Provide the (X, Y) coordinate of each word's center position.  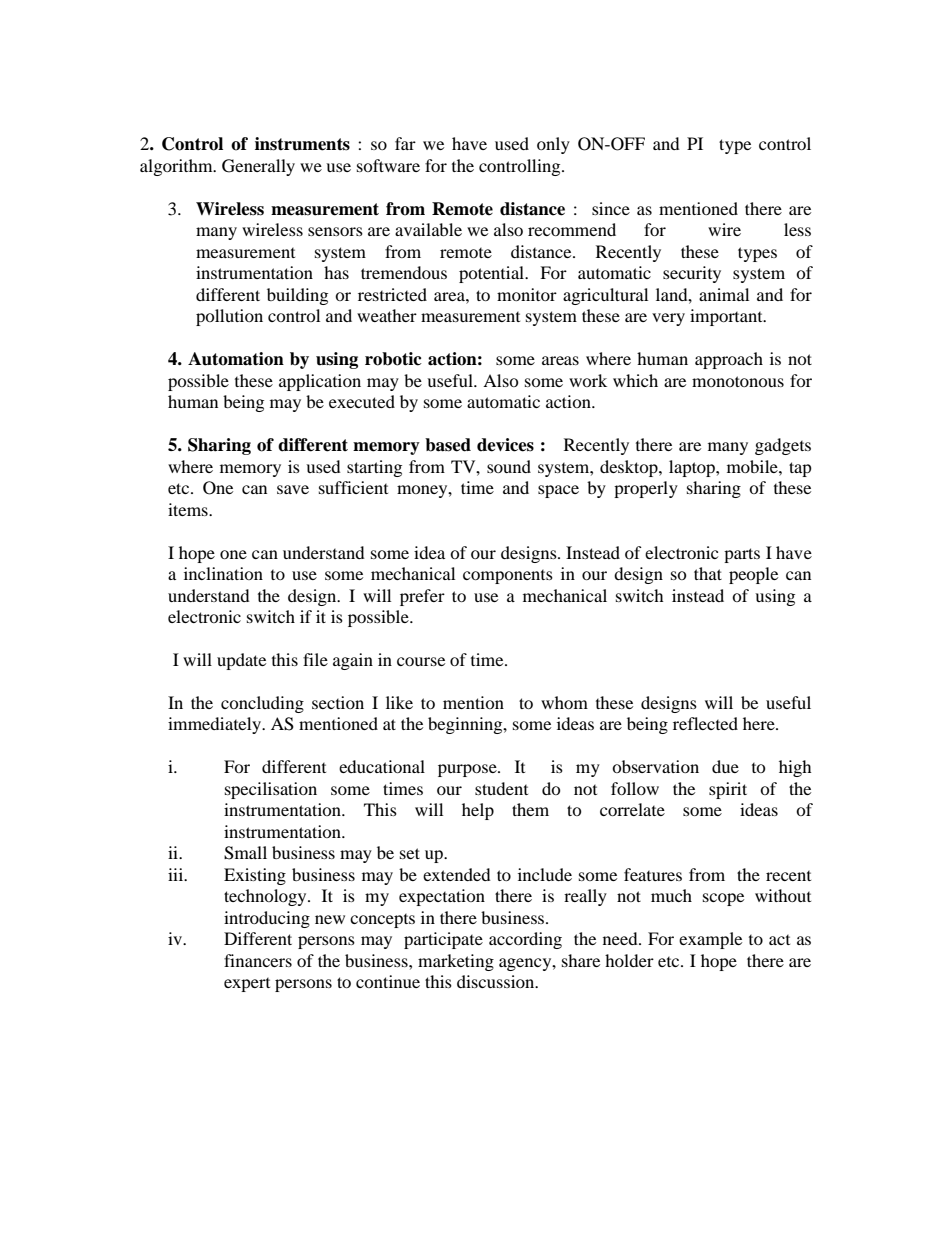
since (611, 208)
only (553, 145)
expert (247, 985)
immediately (215, 725)
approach (729, 360)
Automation (236, 359)
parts (742, 555)
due (725, 766)
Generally (258, 167)
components (508, 577)
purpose (468, 770)
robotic (393, 359)
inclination (223, 573)
